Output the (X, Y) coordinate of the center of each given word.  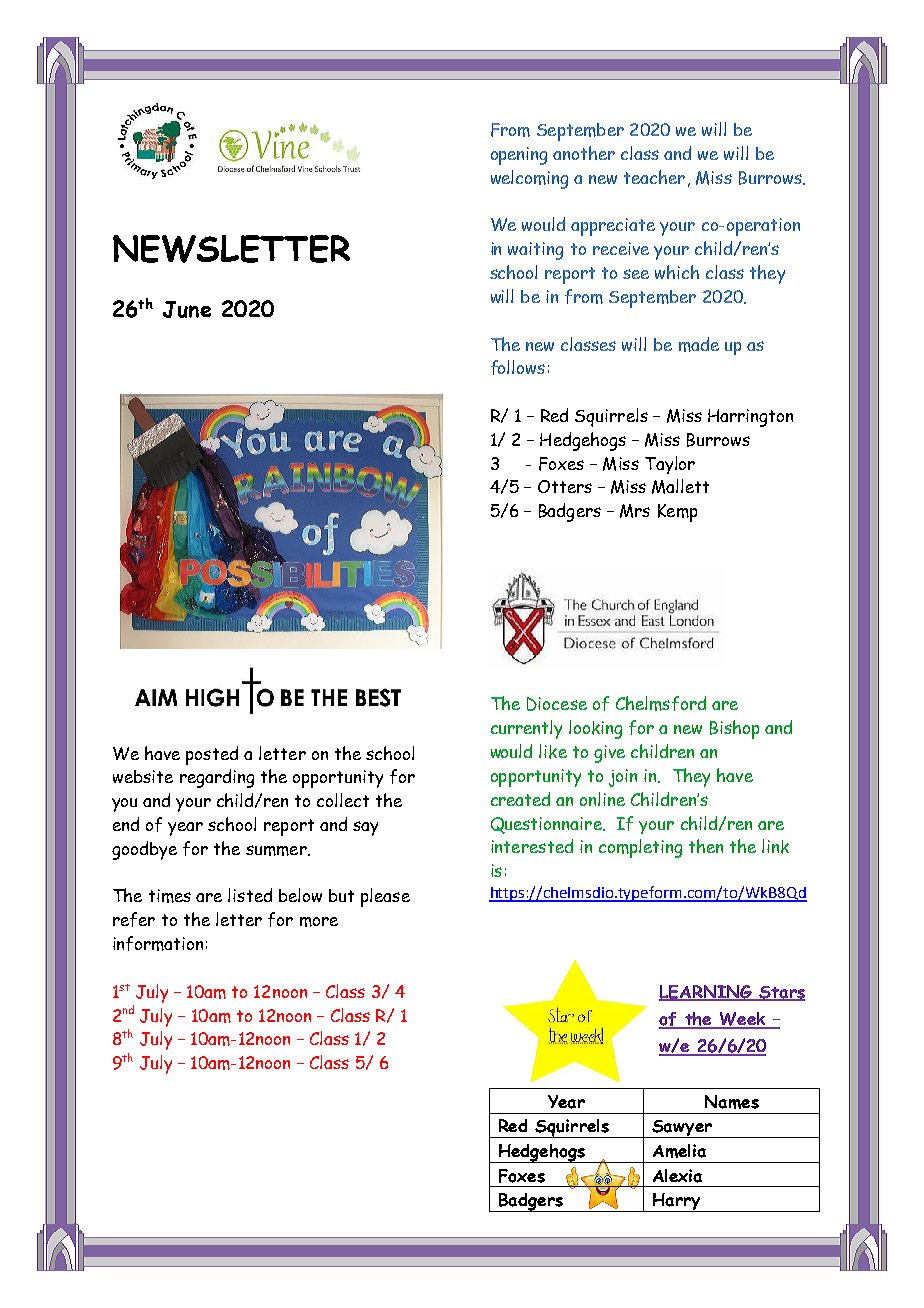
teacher (654, 177)
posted (212, 755)
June (187, 309)
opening (519, 156)
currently (526, 729)
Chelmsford (661, 703)
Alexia (677, 1176)
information (158, 943)
